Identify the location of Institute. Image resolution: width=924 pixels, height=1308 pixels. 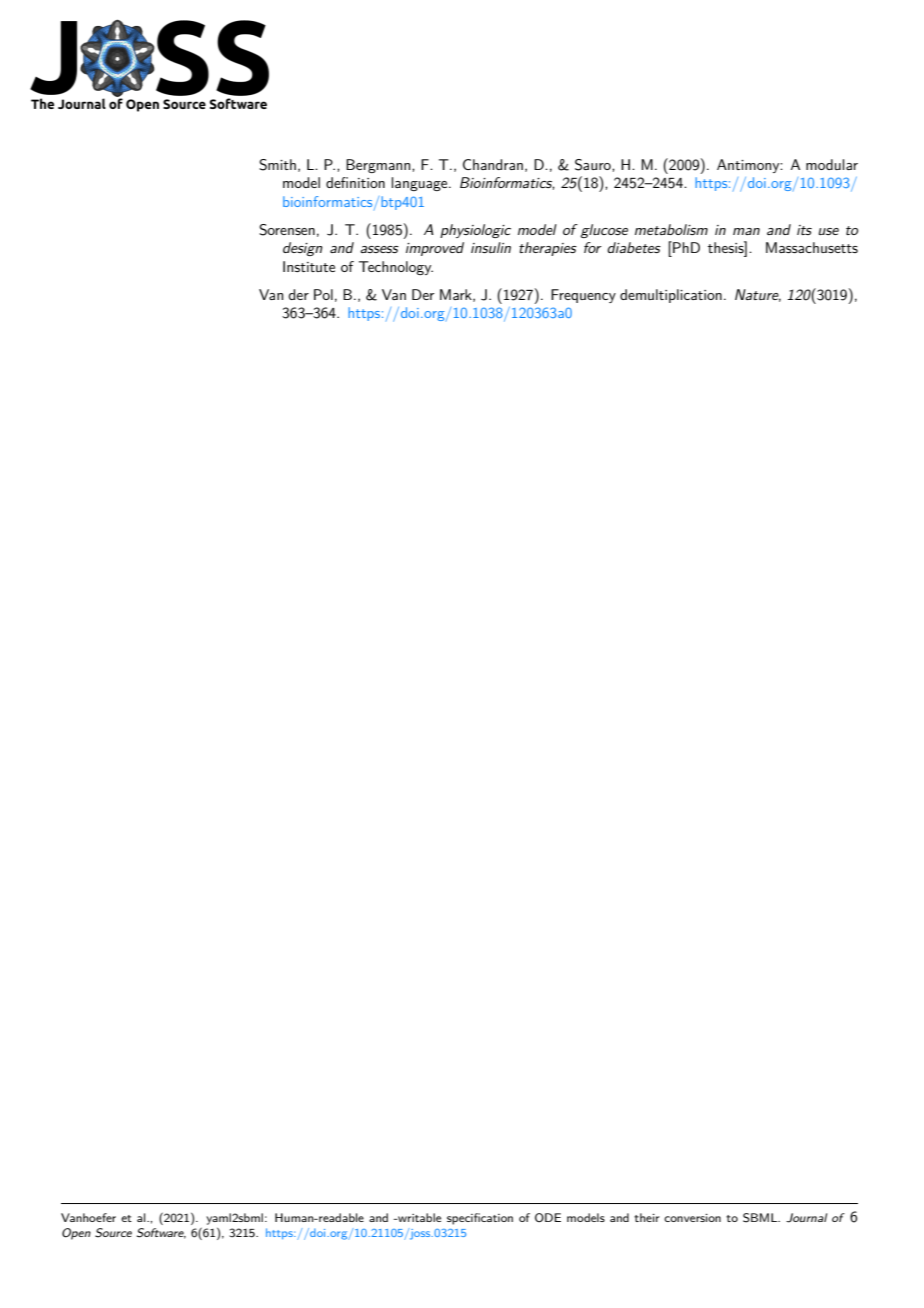
(309, 266).
